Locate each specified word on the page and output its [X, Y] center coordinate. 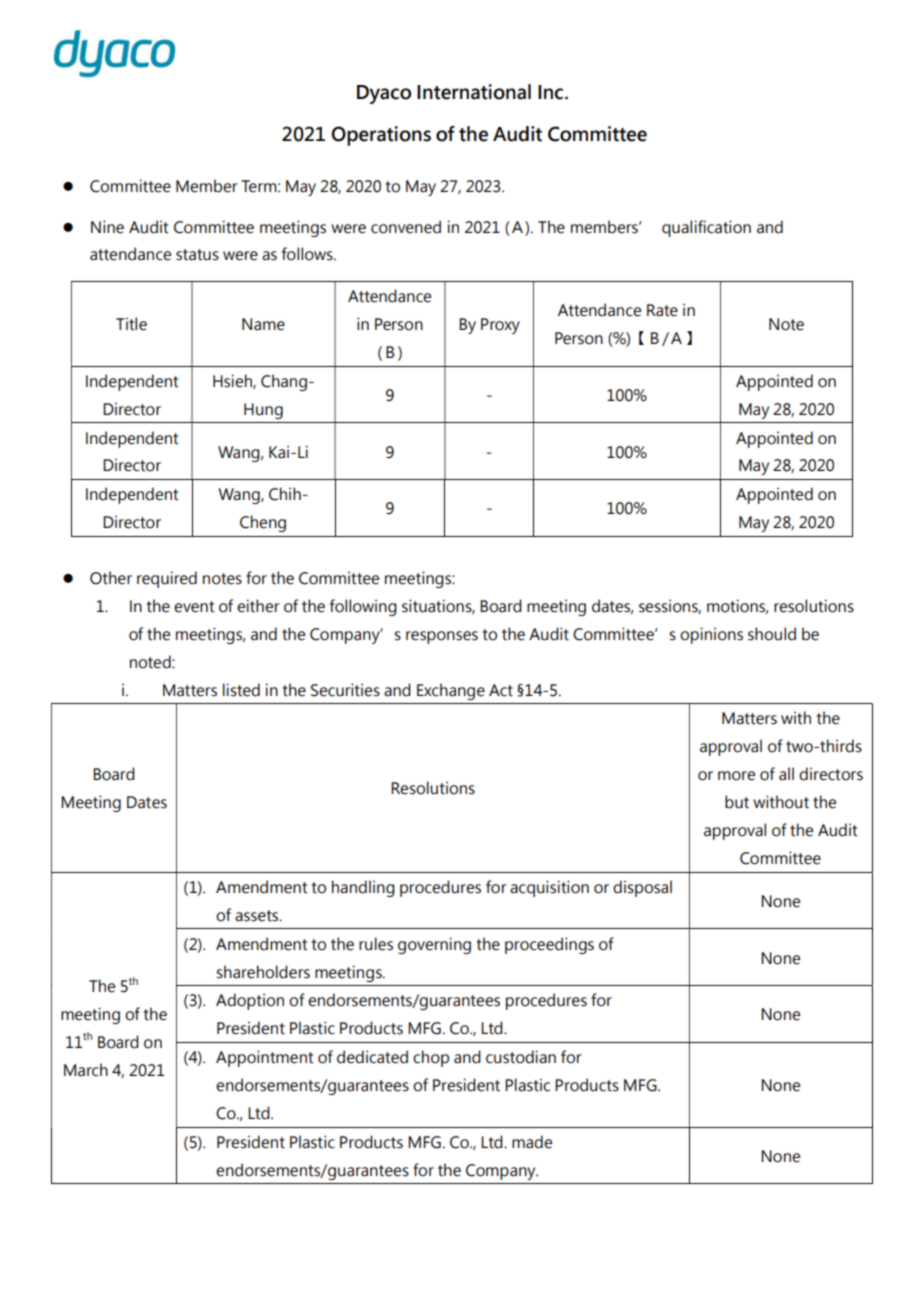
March [86, 1070]
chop [431, 1058]
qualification [706, 228]
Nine [107, 227]
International [474, 92]
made [532, 1142]
